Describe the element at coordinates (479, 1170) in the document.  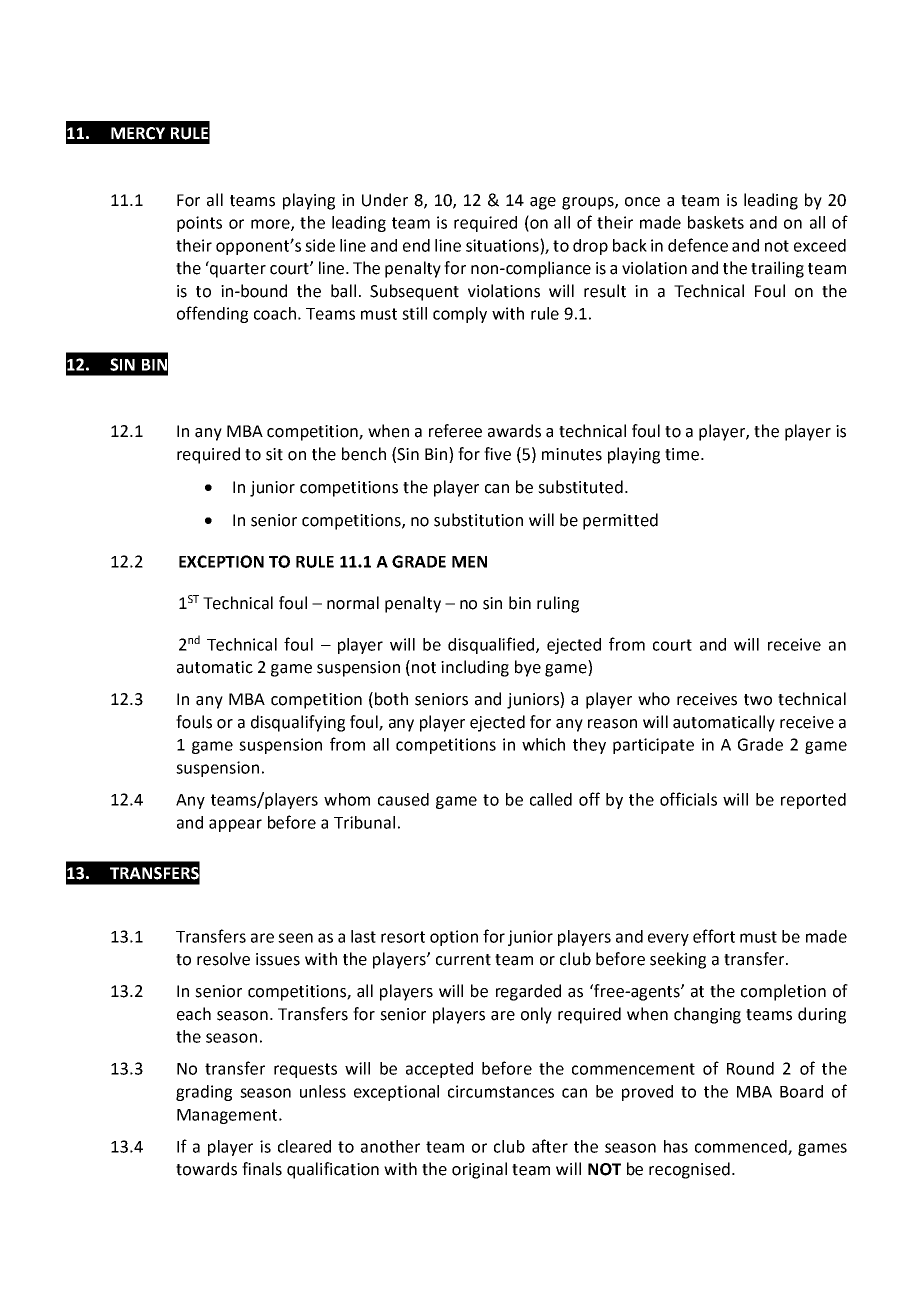
I see `original` at that location.
